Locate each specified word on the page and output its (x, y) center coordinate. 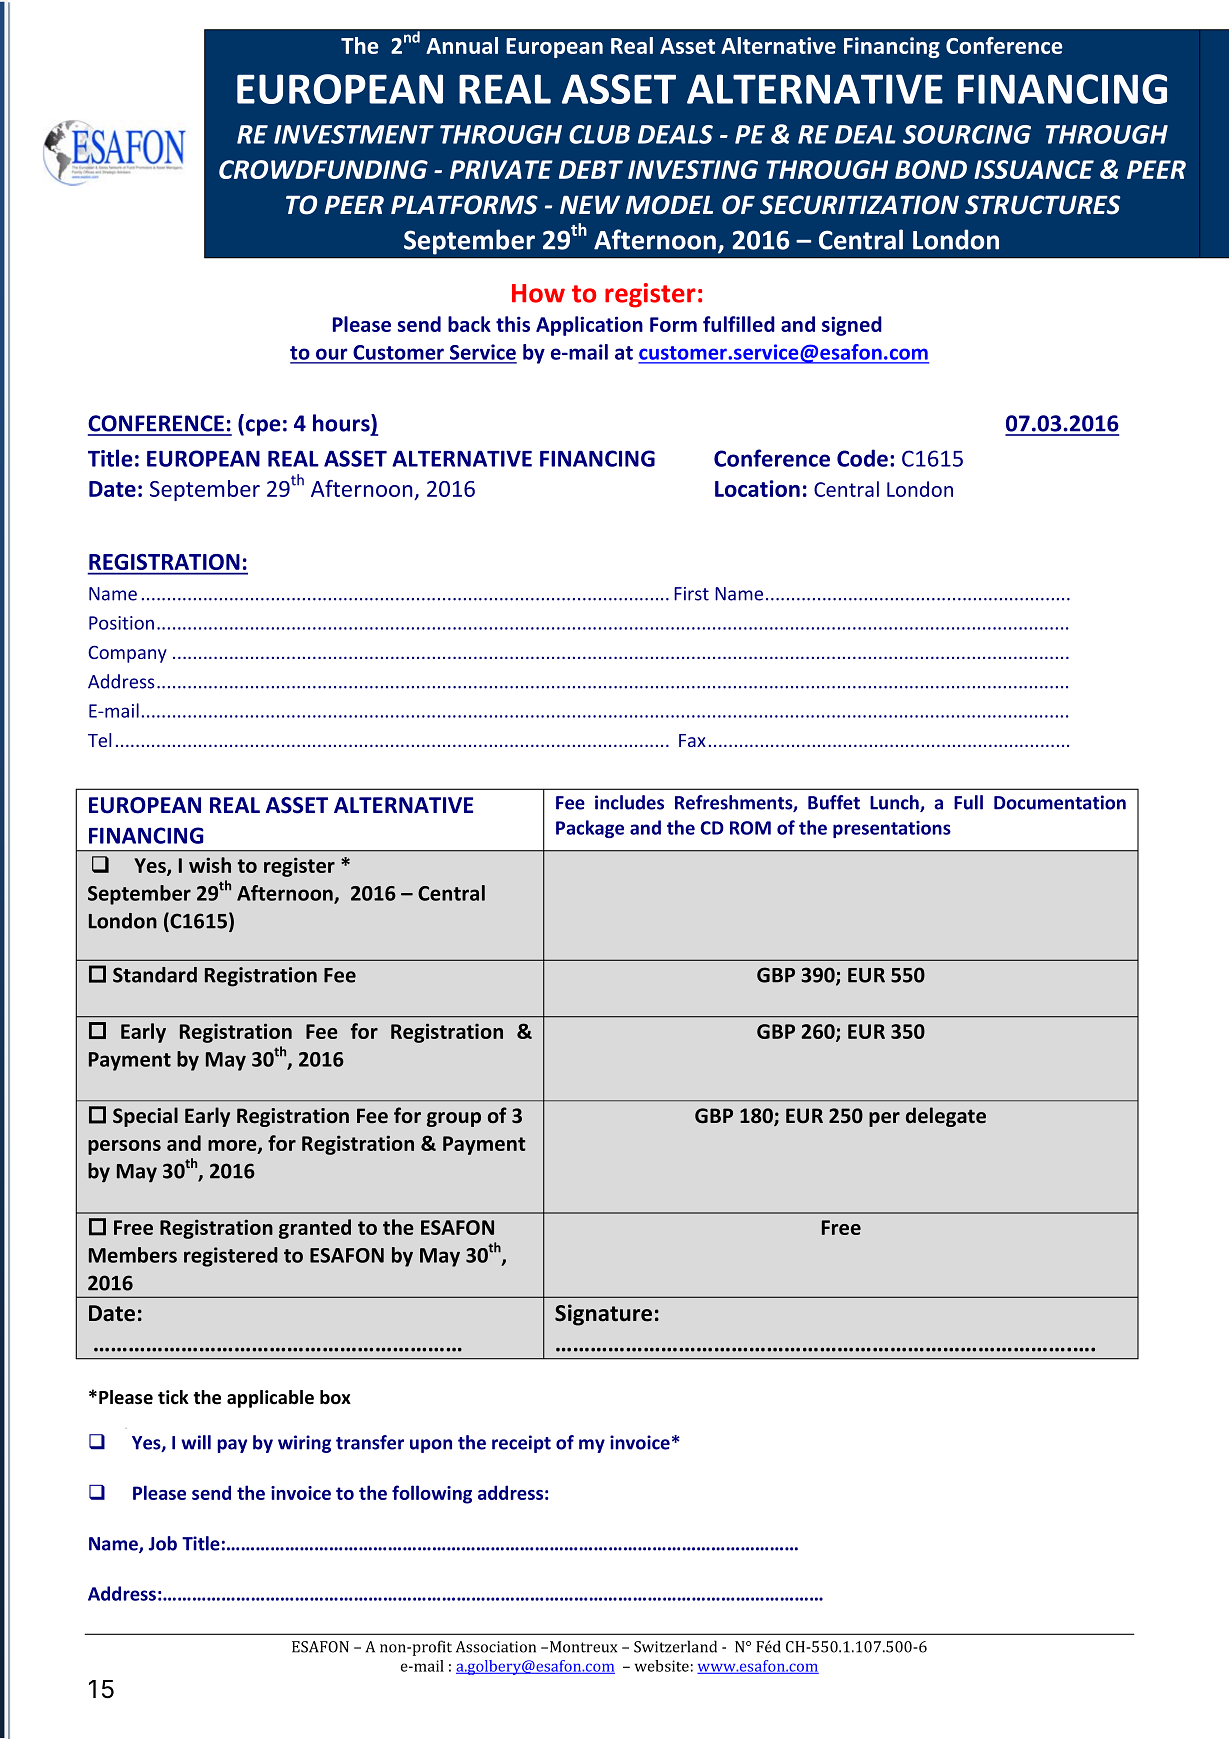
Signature (603, 1315)
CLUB (599, 134)
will (196, 1442)
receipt (521, 1444)
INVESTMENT (354, 134)
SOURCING (967, 134)
